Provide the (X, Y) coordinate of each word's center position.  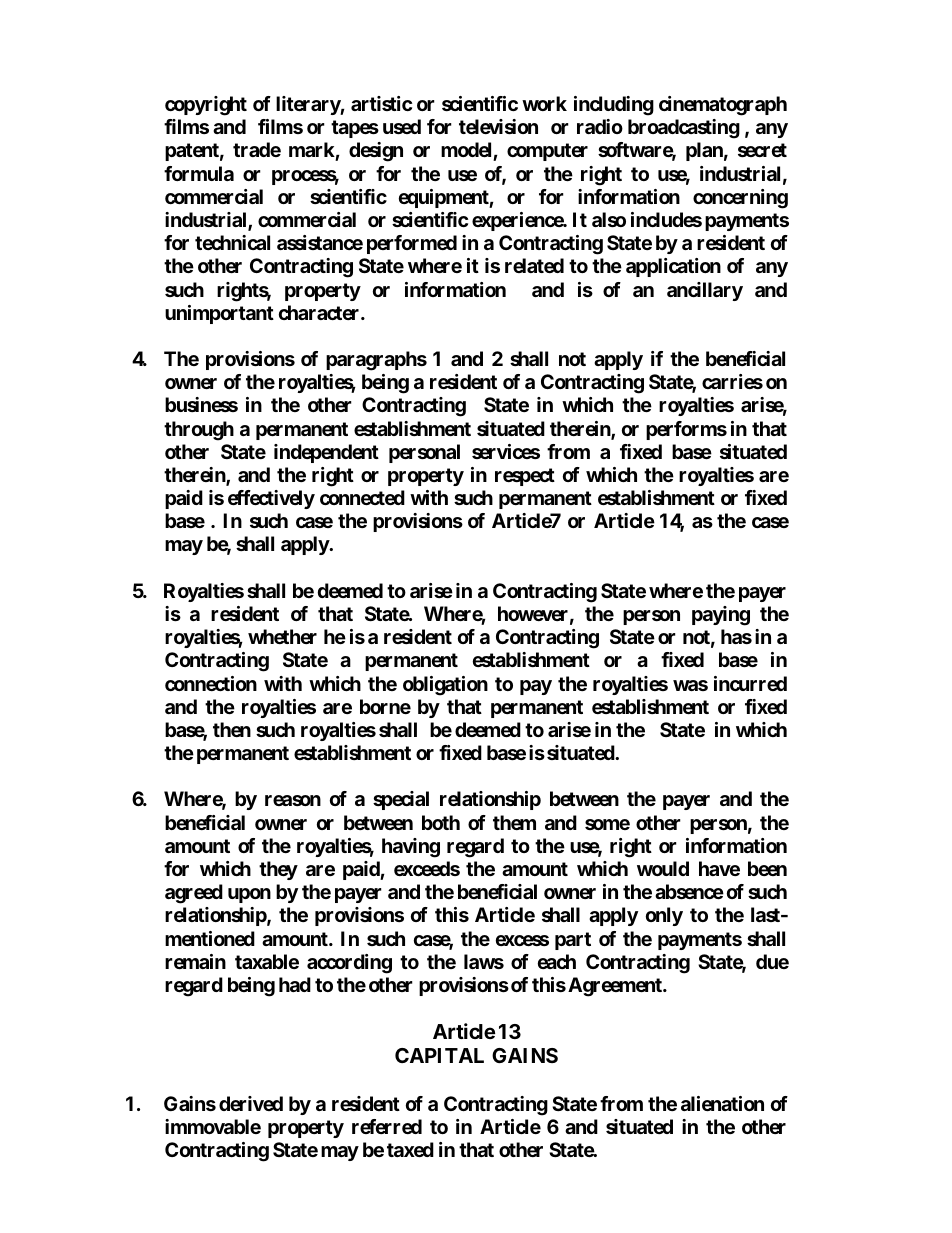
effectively (271, 499)
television (498, 126)
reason (293, 800)
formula (199, 173)
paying (721, 616)
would (663, 868)
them (514, 822)
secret (762, 150)
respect (525, 477)
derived (251, 1103)
